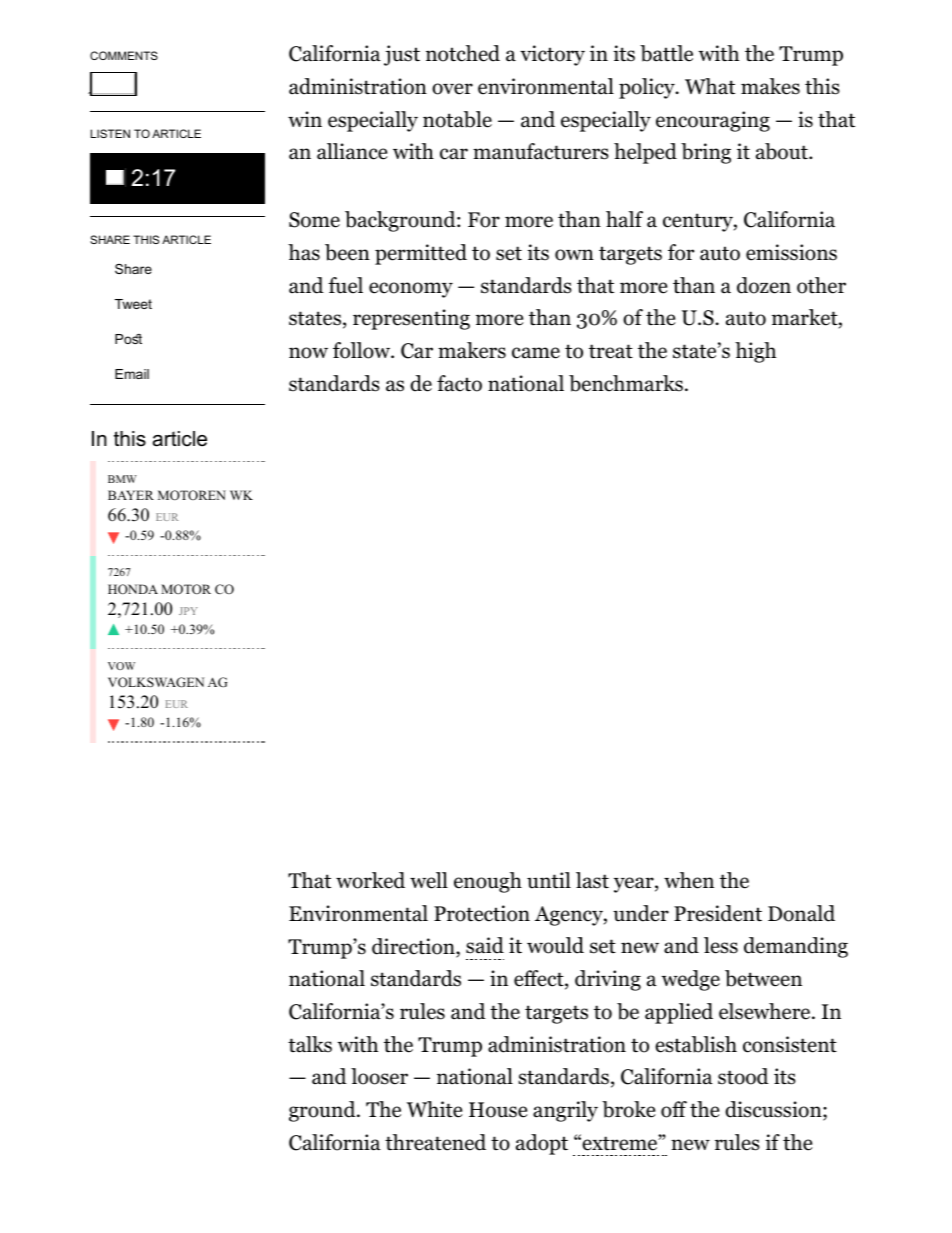 Image resolution: width=952 pixels, height=1233 pixels. I want to click on talks, so click(310, 1044).
